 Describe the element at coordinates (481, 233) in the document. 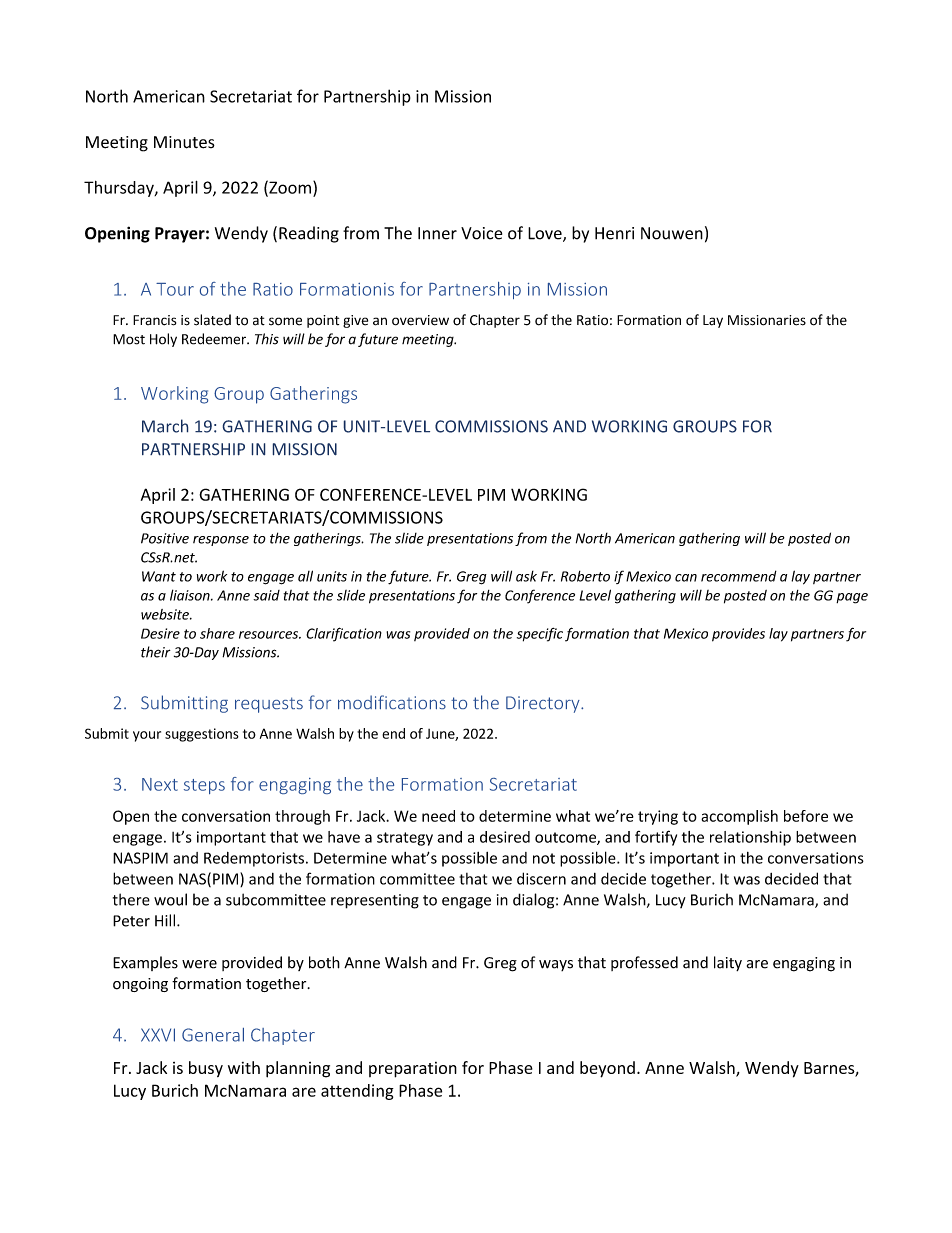

I see `Voice` at that location.
